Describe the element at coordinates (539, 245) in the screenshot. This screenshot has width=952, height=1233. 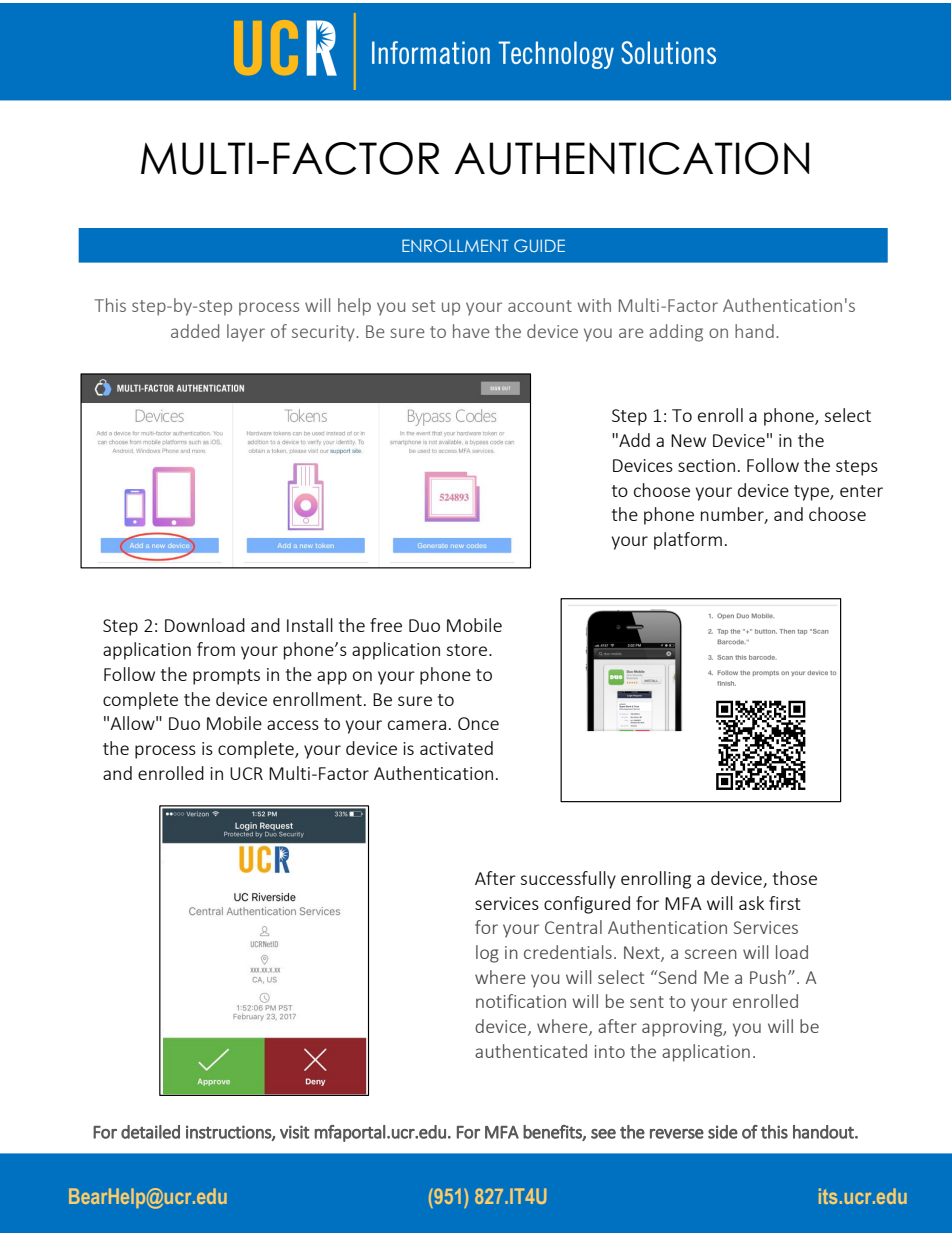
I see `GUIDE` at that location.
